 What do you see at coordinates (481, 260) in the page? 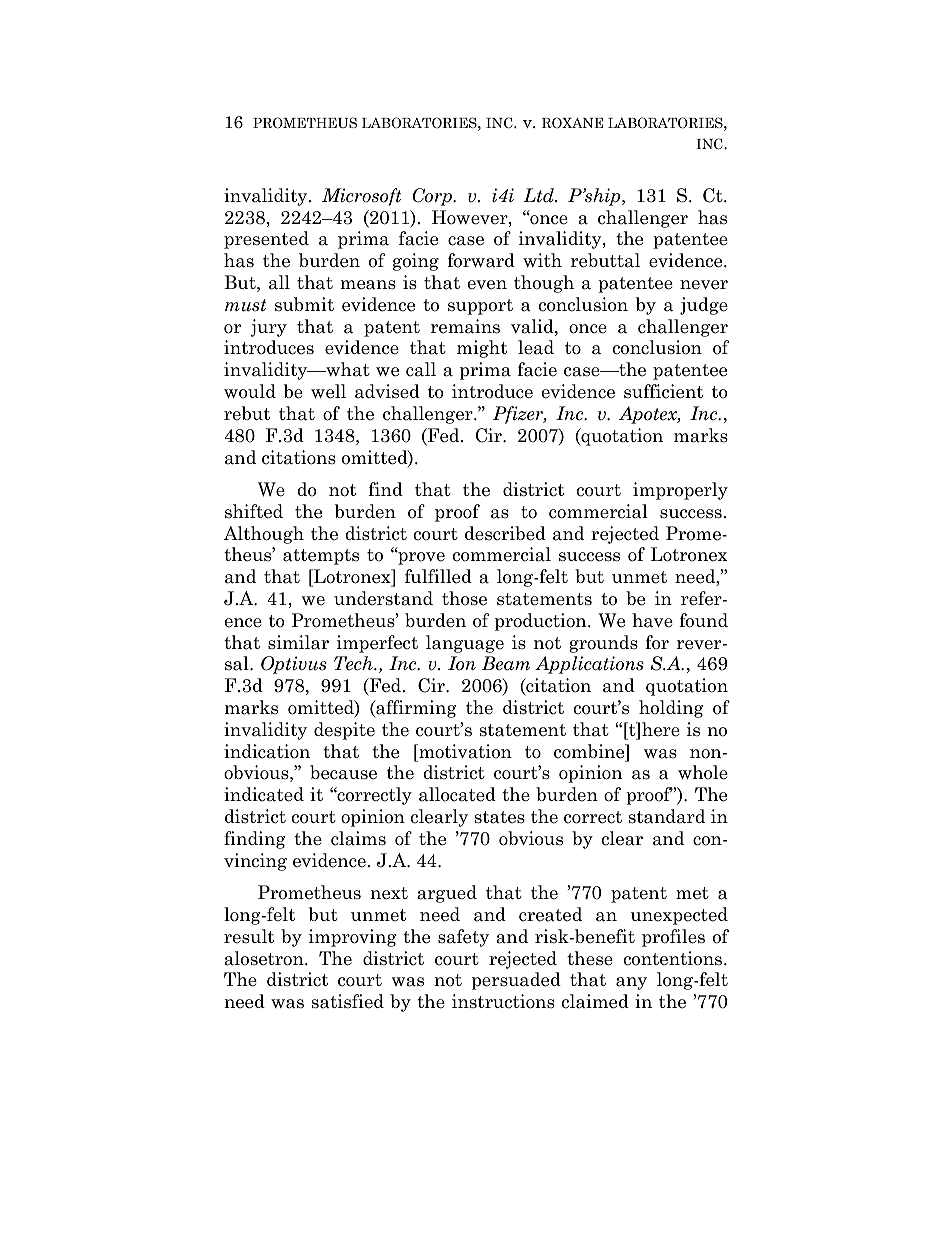
I see `forward` at bounding box center [481, 260].
